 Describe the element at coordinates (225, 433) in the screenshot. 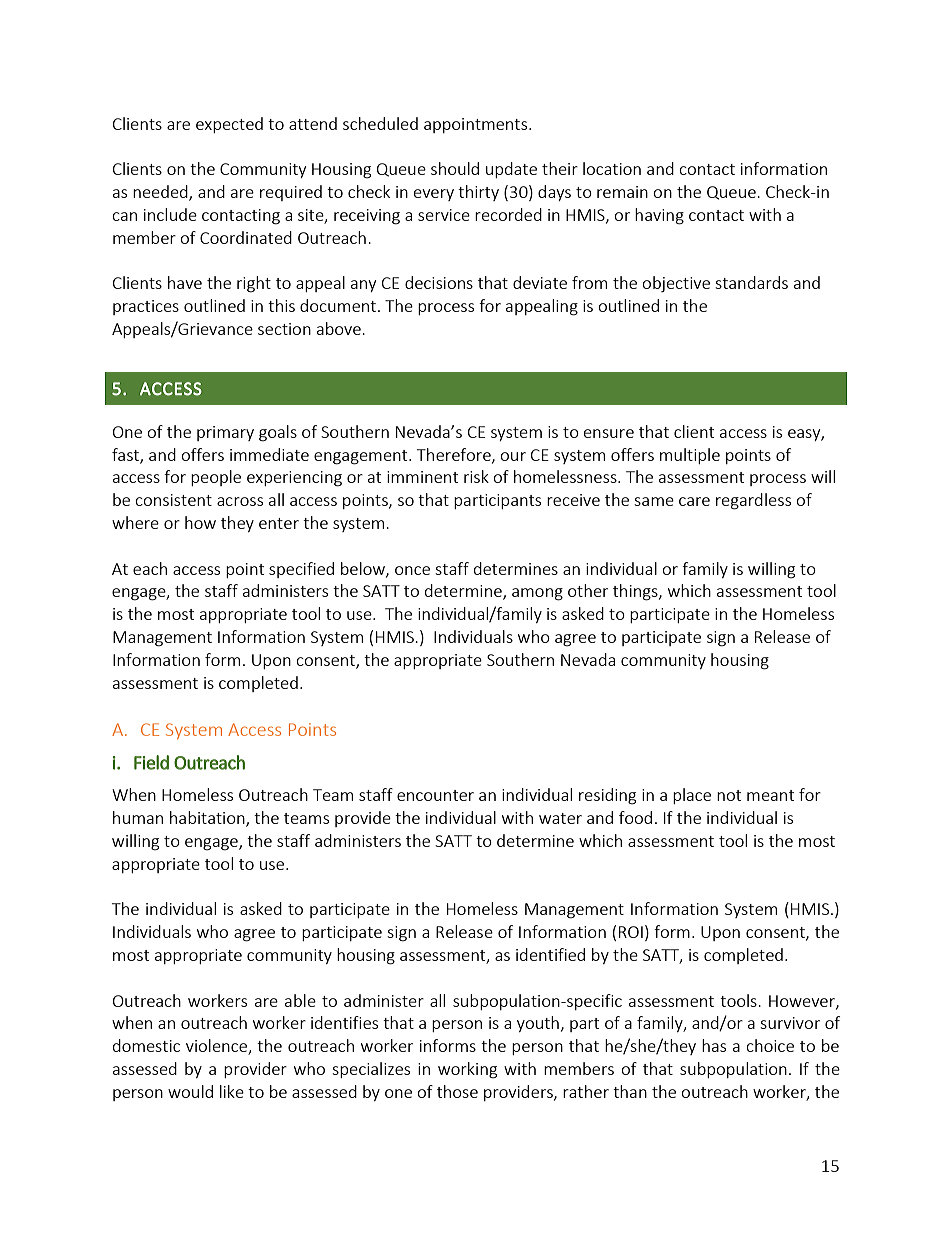

I see `primary` at that location.
